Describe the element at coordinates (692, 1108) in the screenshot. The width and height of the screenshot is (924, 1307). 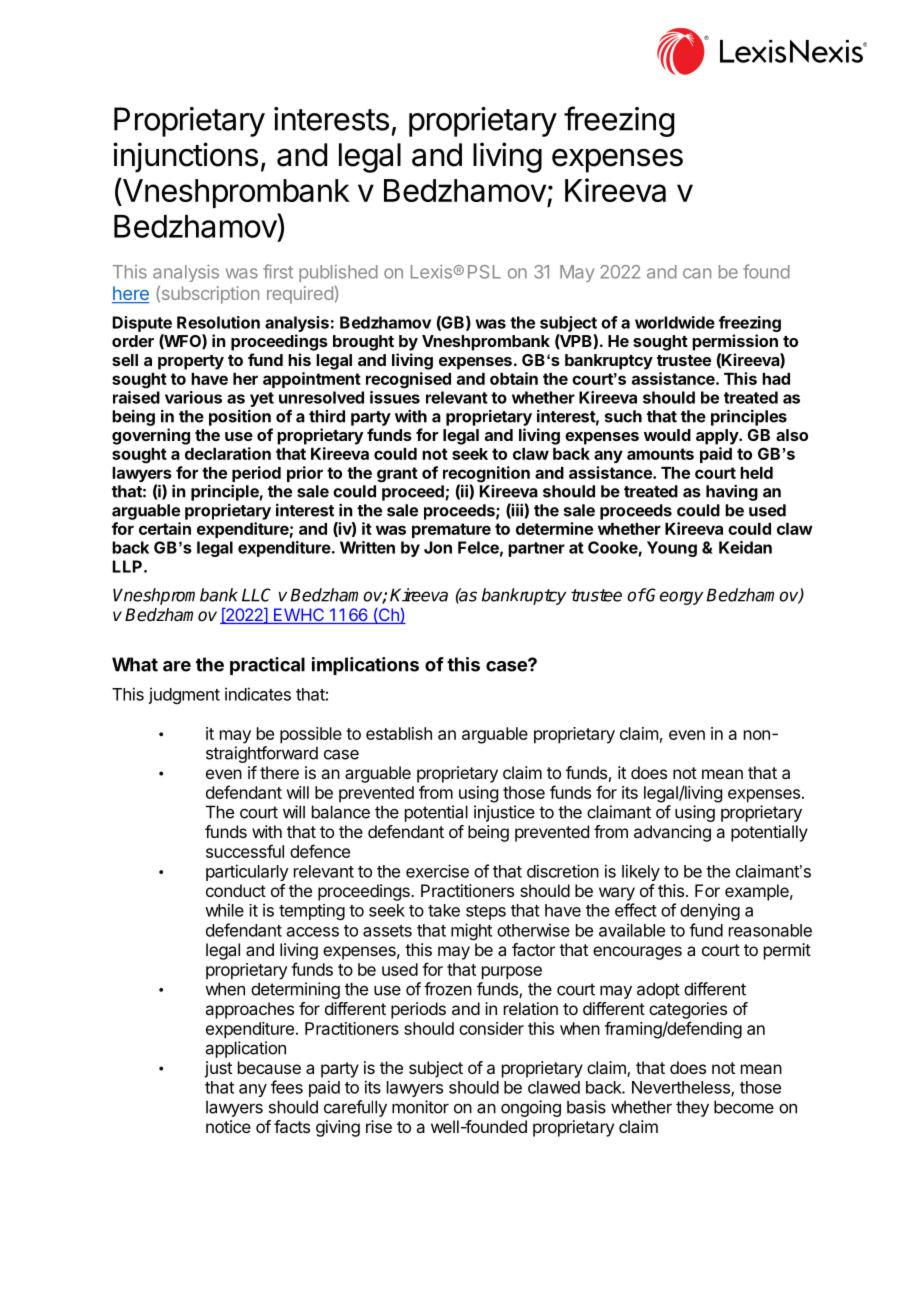
I see `they` at that location.
